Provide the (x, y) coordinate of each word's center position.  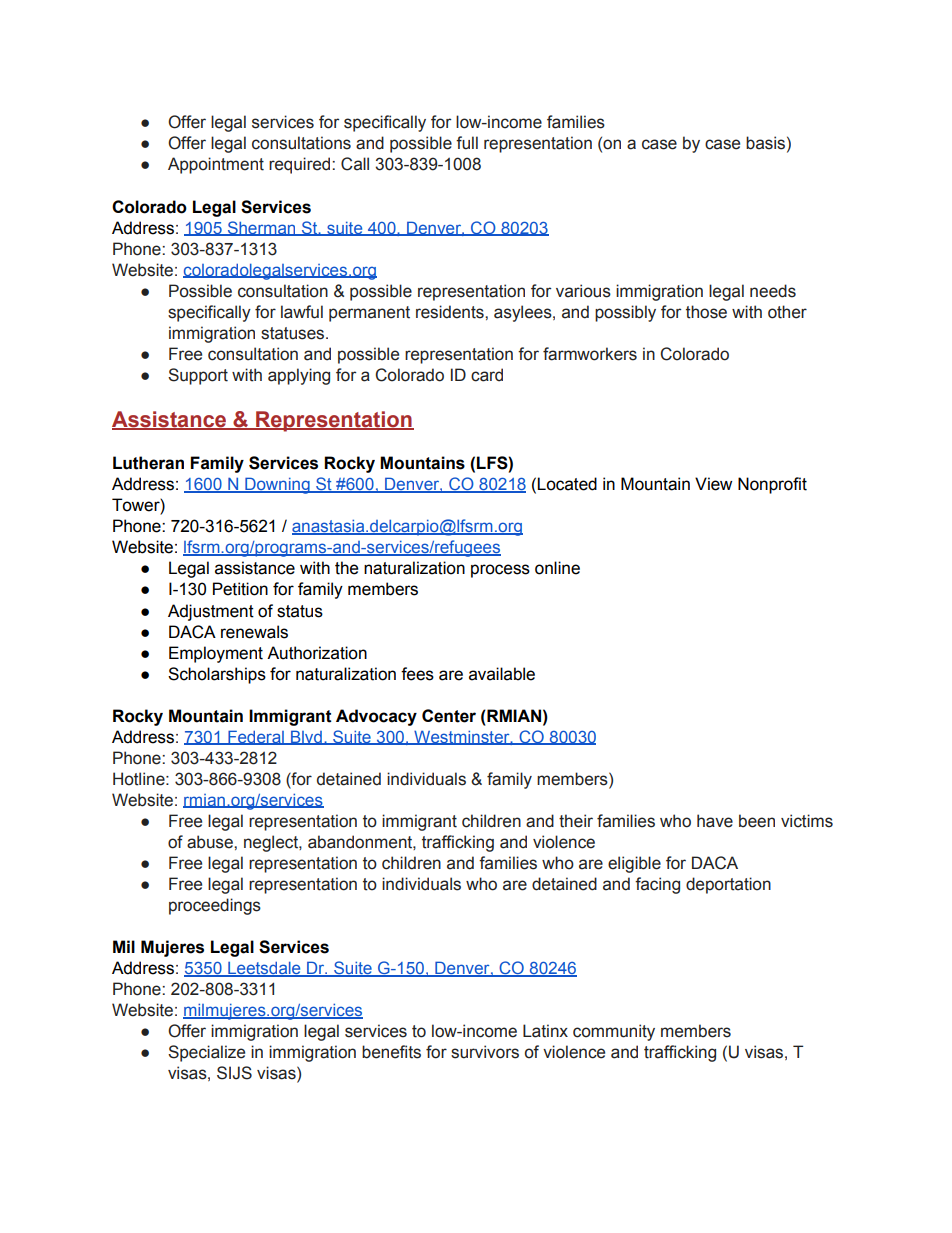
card (487, 375)
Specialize (206, 1053)
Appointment (216, 165)
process (500, 571)
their (576, 821)
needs (773, 291)
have (715, 821)
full (467, 143)
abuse (211, 842)
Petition (240, 589)
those (706, 312)
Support (198, 376)
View (713, 484)
